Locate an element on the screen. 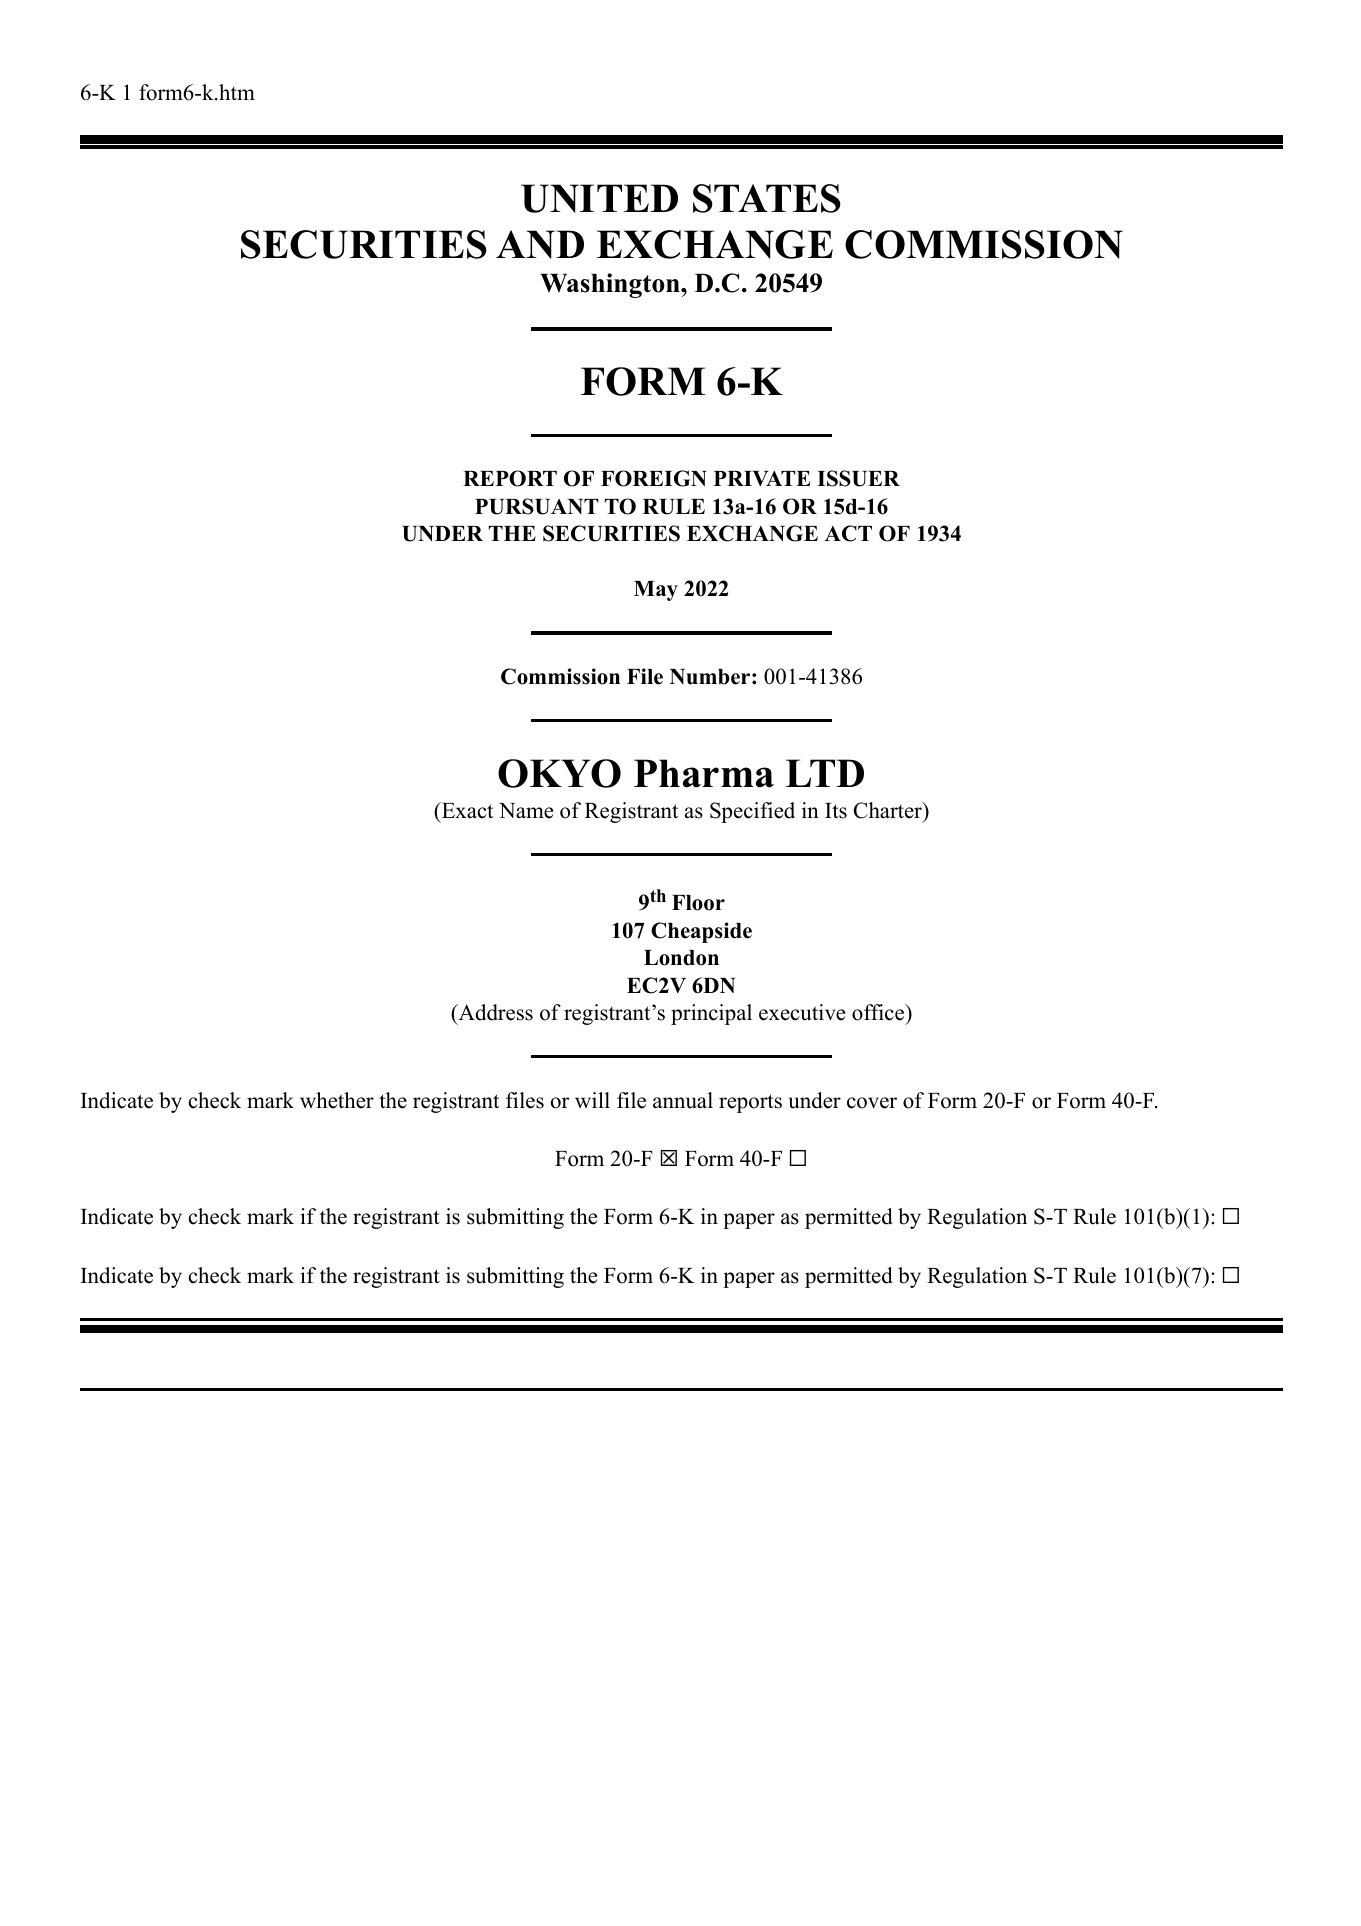  cover is located at coordinates (872, 1103).
